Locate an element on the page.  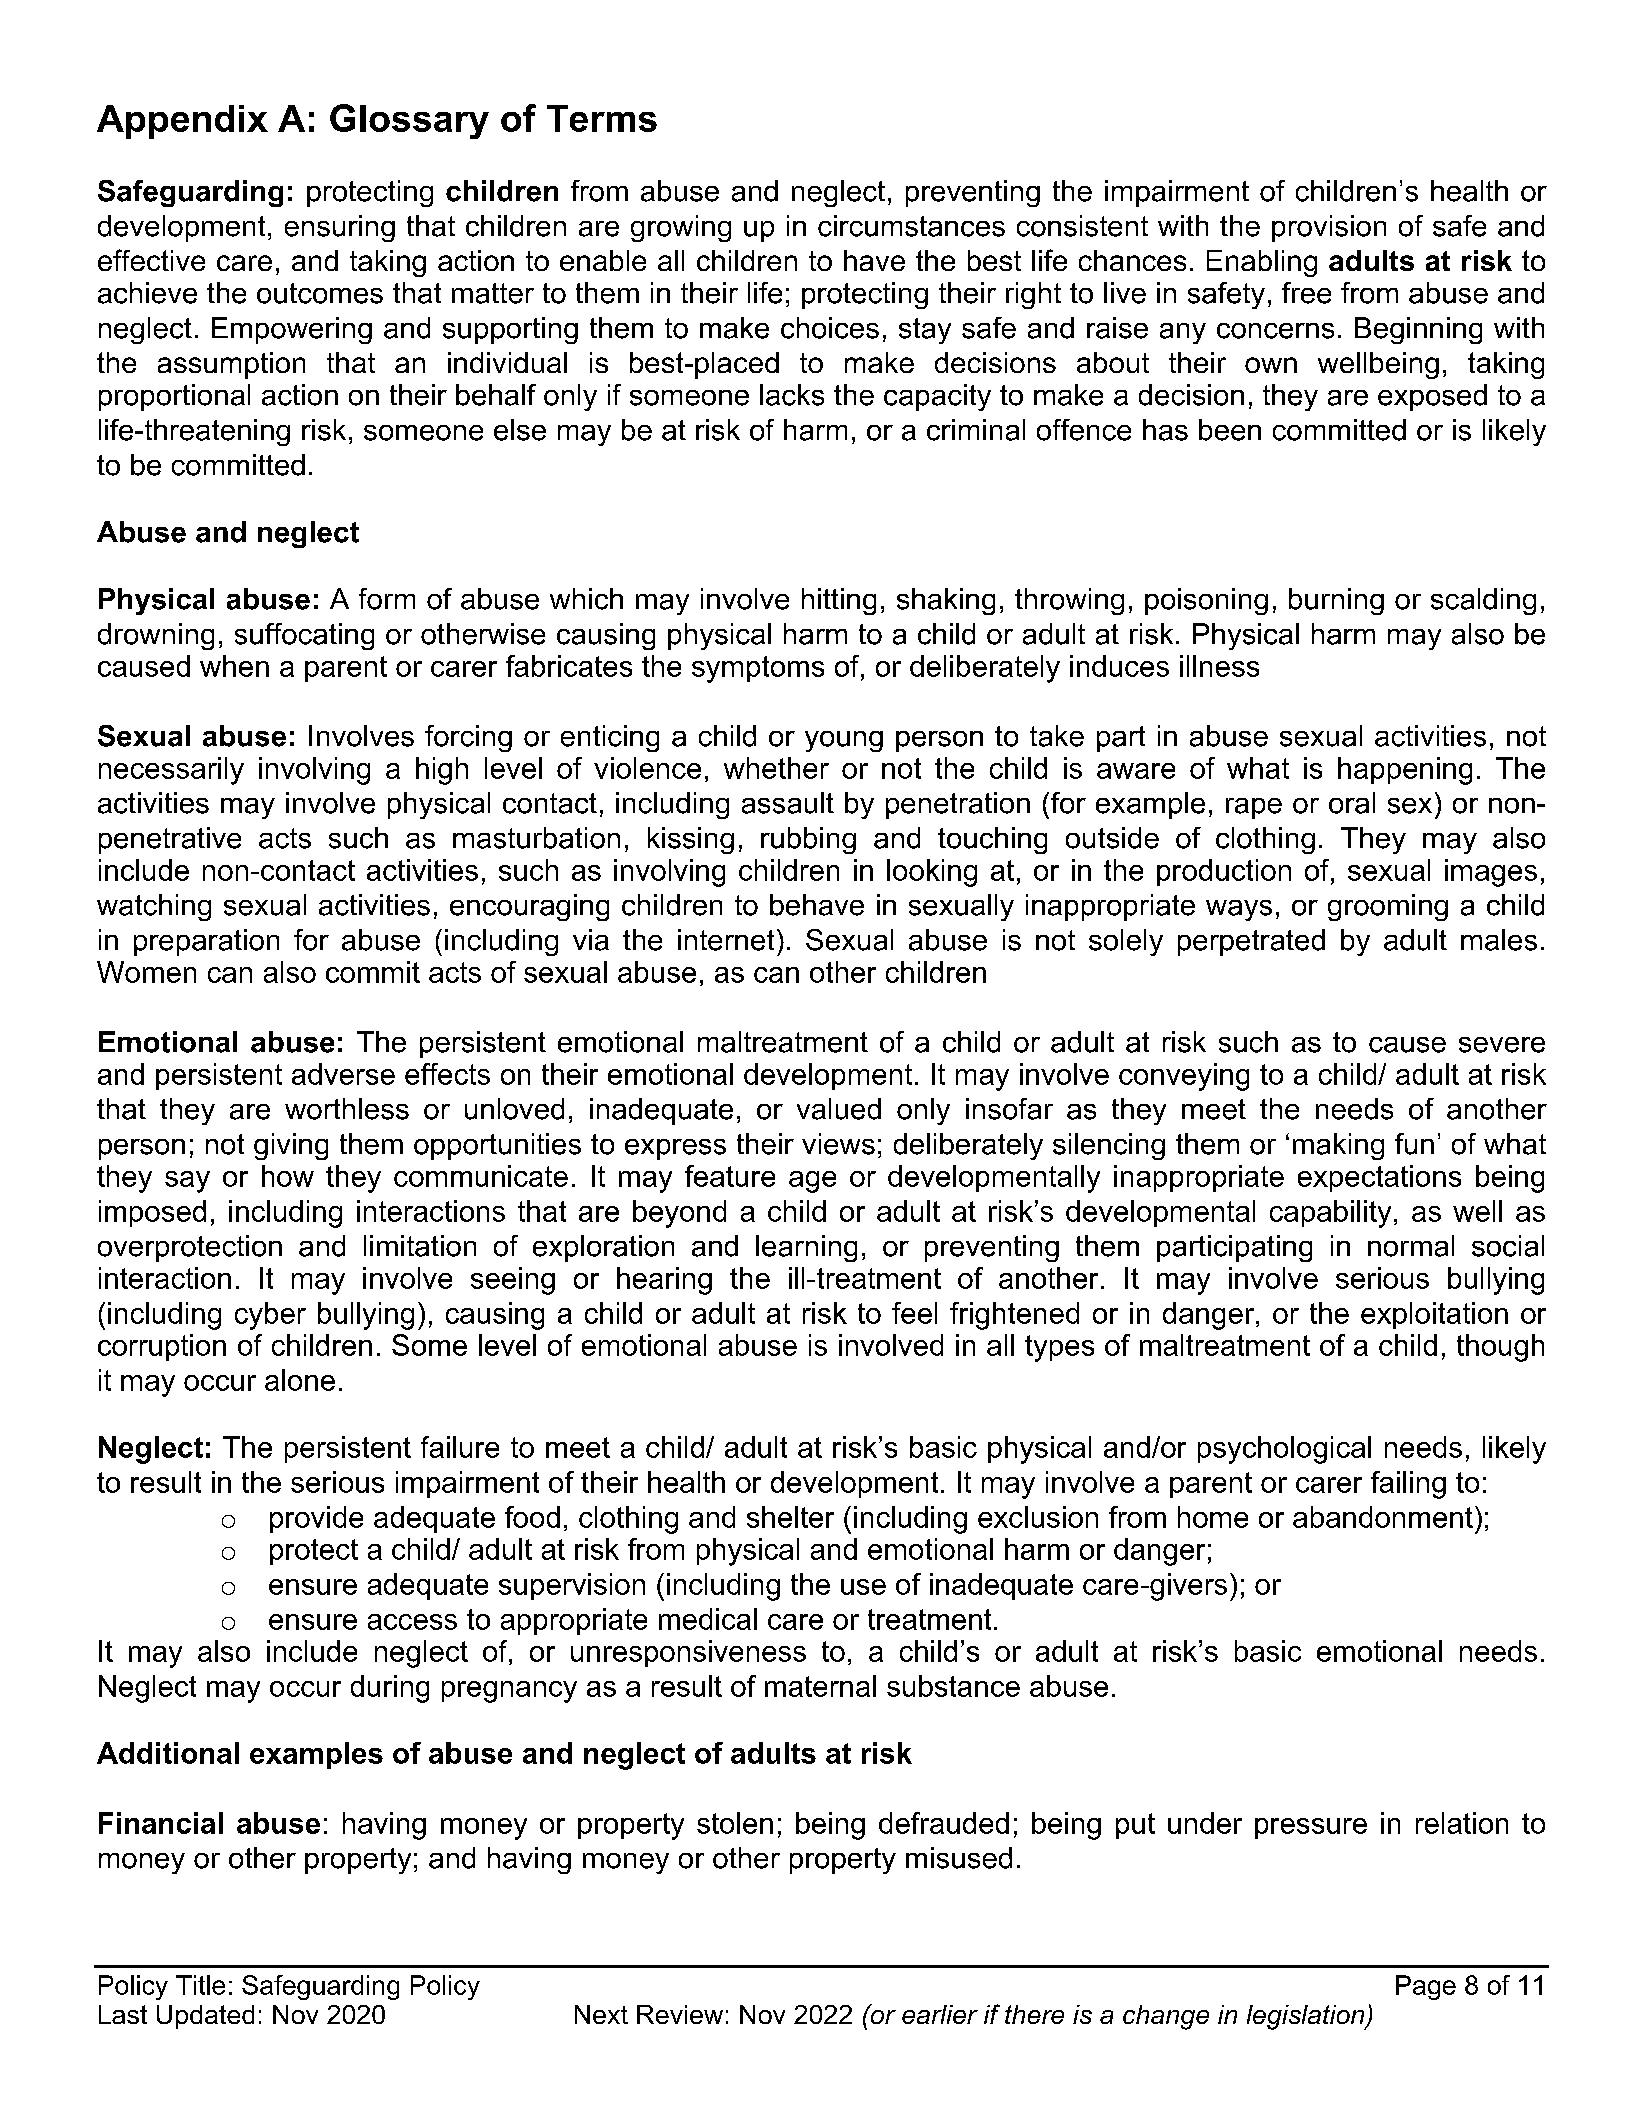
Title is located at coordinates (200, 1985).
